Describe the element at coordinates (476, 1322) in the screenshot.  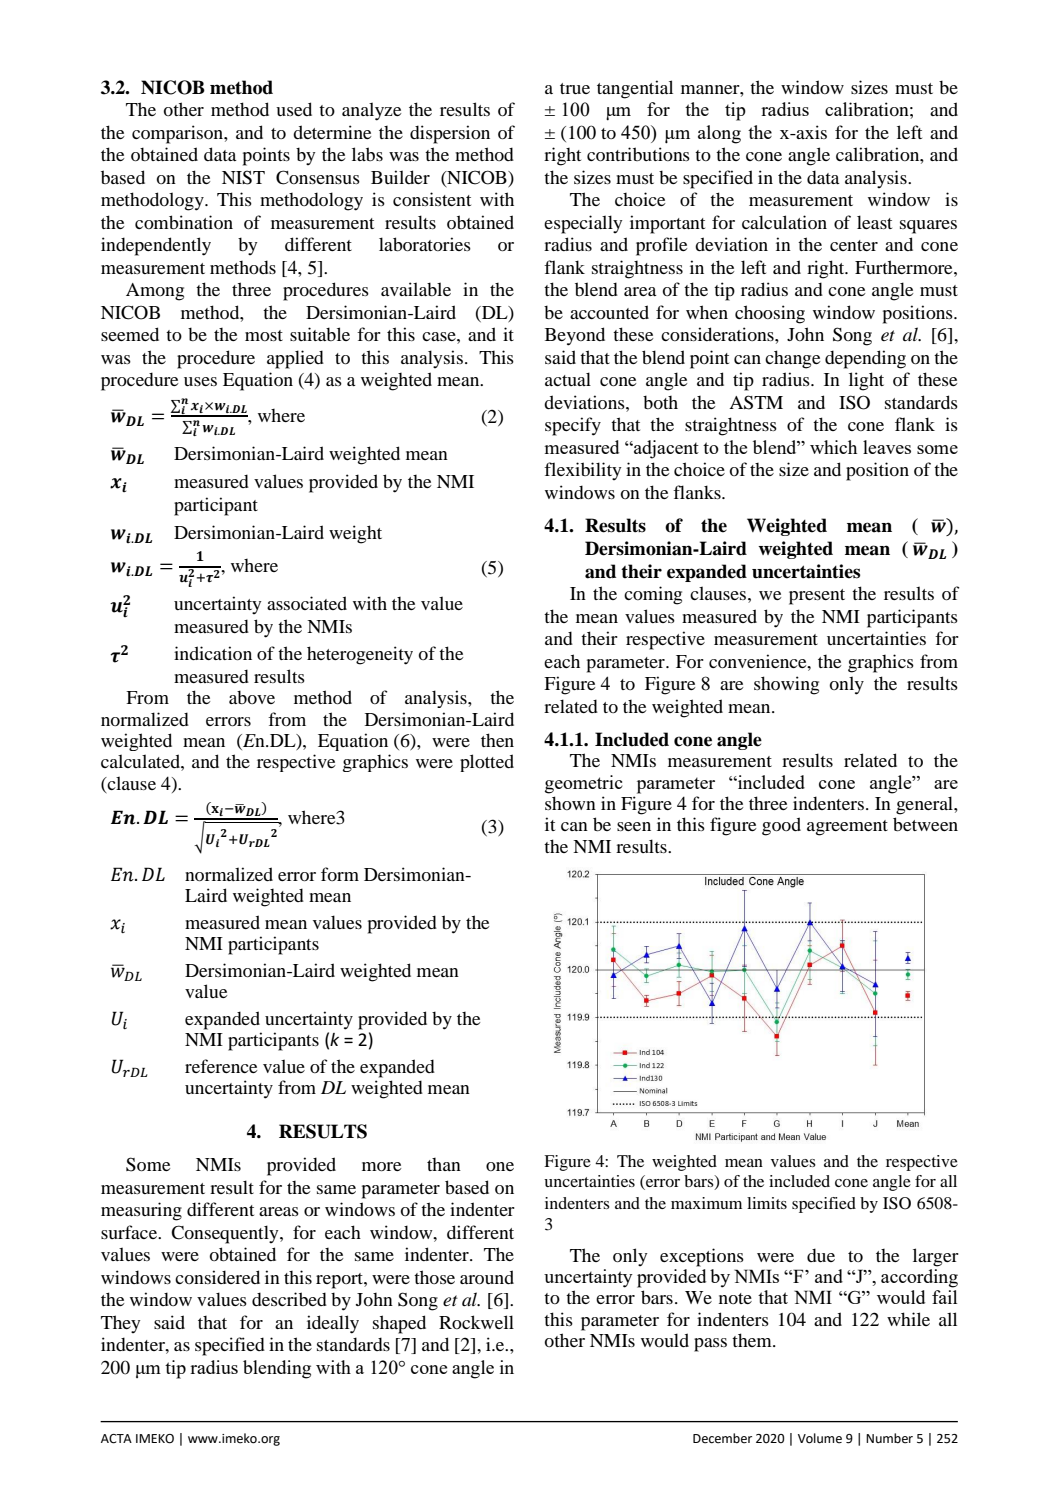
I see `Rockwell` at that location.
